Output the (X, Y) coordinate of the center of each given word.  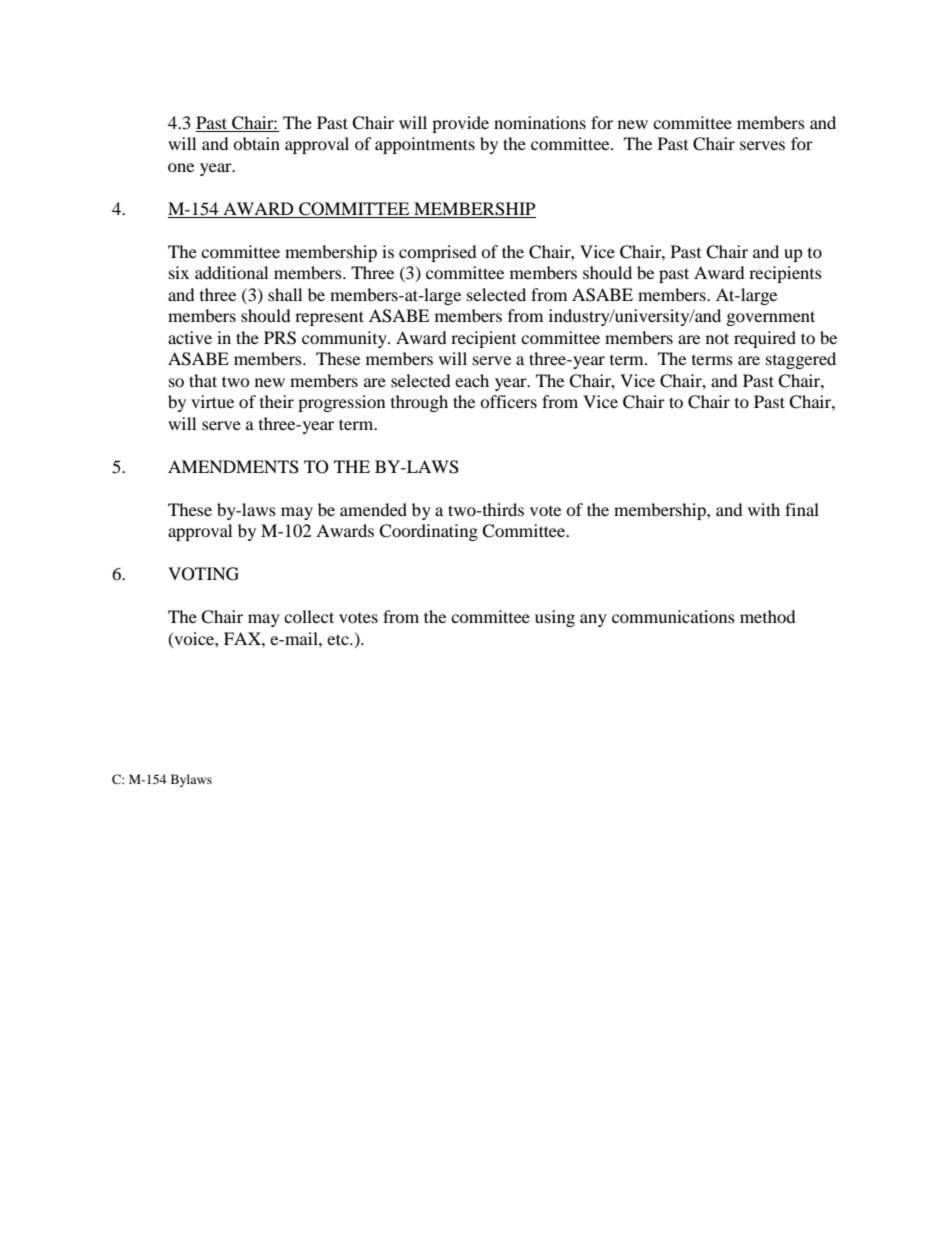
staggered (801, 360)
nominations (540, 122)
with (764, 509)
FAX (243, 638)
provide (460, 124)
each (472, 380)
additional (231, 272)
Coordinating (428, 532)
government (771, 318)
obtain (256, 143)
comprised (438, 253)
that (203, 380)
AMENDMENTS (233, 467)
